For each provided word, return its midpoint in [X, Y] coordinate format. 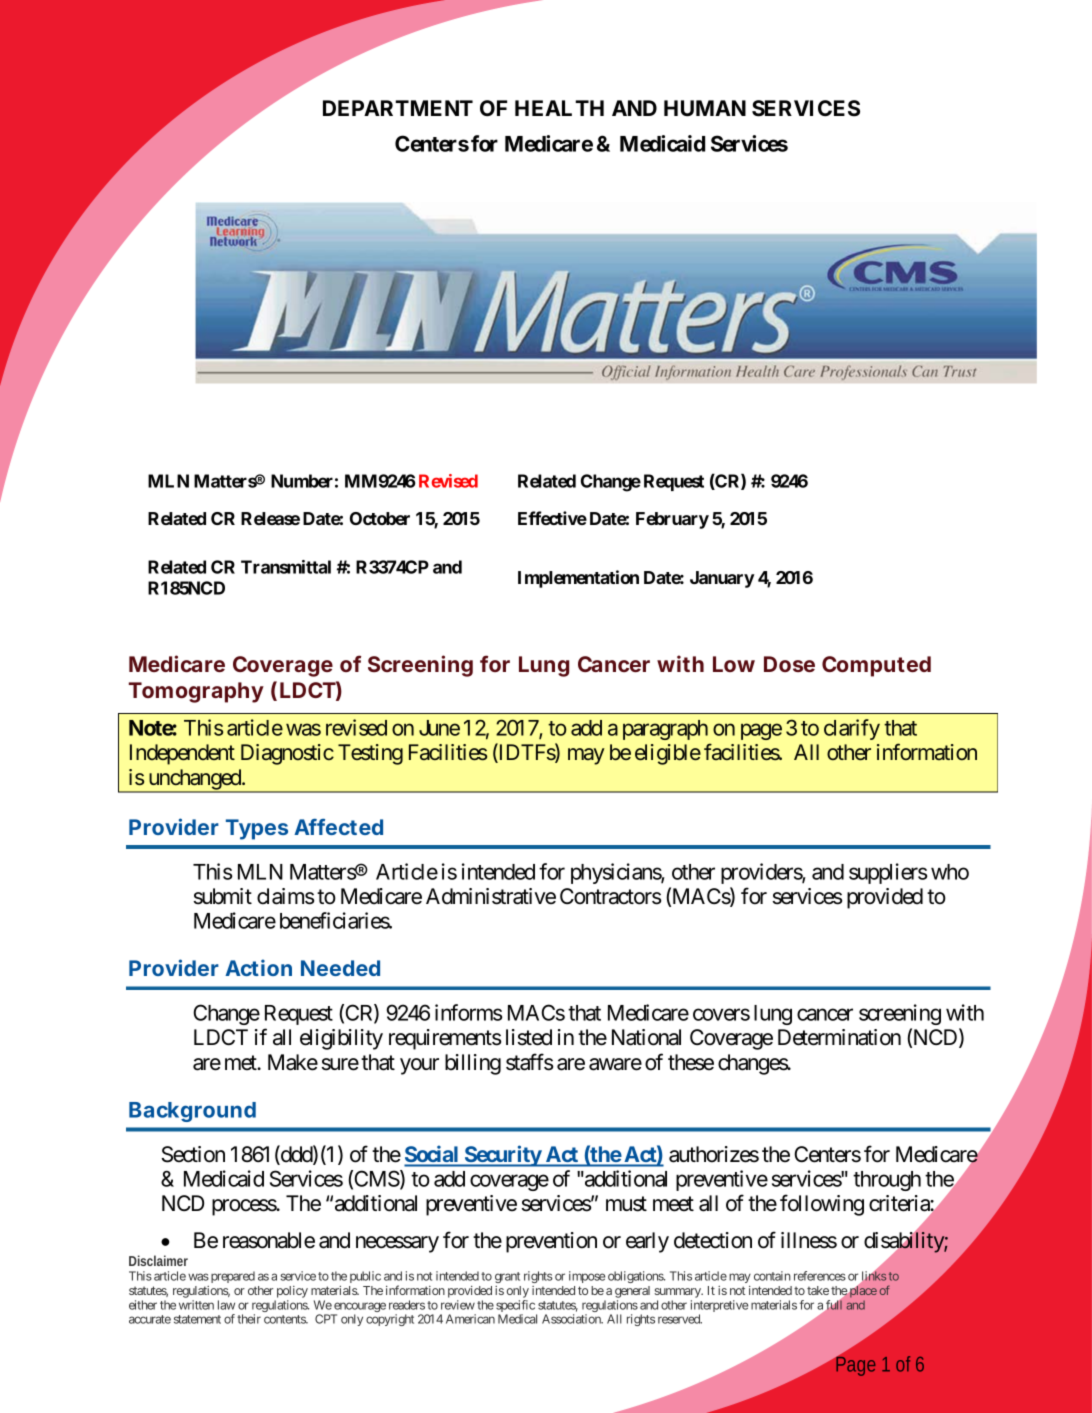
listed [529, 1037]
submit [223, 896]
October [380, 518]
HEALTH [559, 108]
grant [507, 1277]
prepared [231, 1277]
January [722, 579]
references [820, 1276]
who [950, 872]
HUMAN [705, 108]
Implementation [578, 579]
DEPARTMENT [398, 108]
